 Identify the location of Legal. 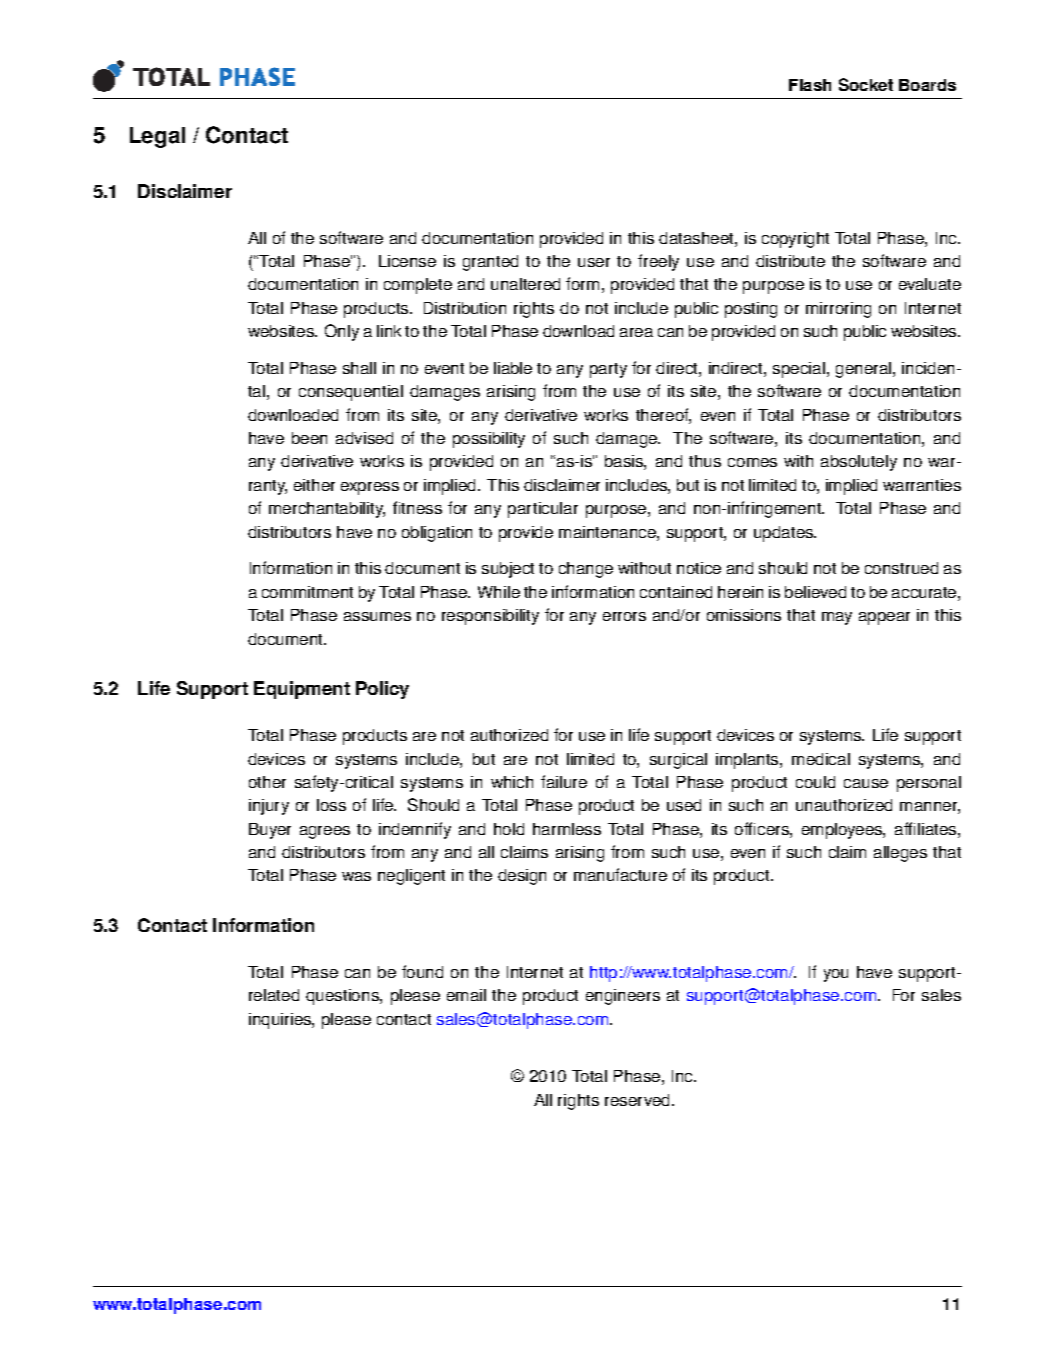
(157, 137).
